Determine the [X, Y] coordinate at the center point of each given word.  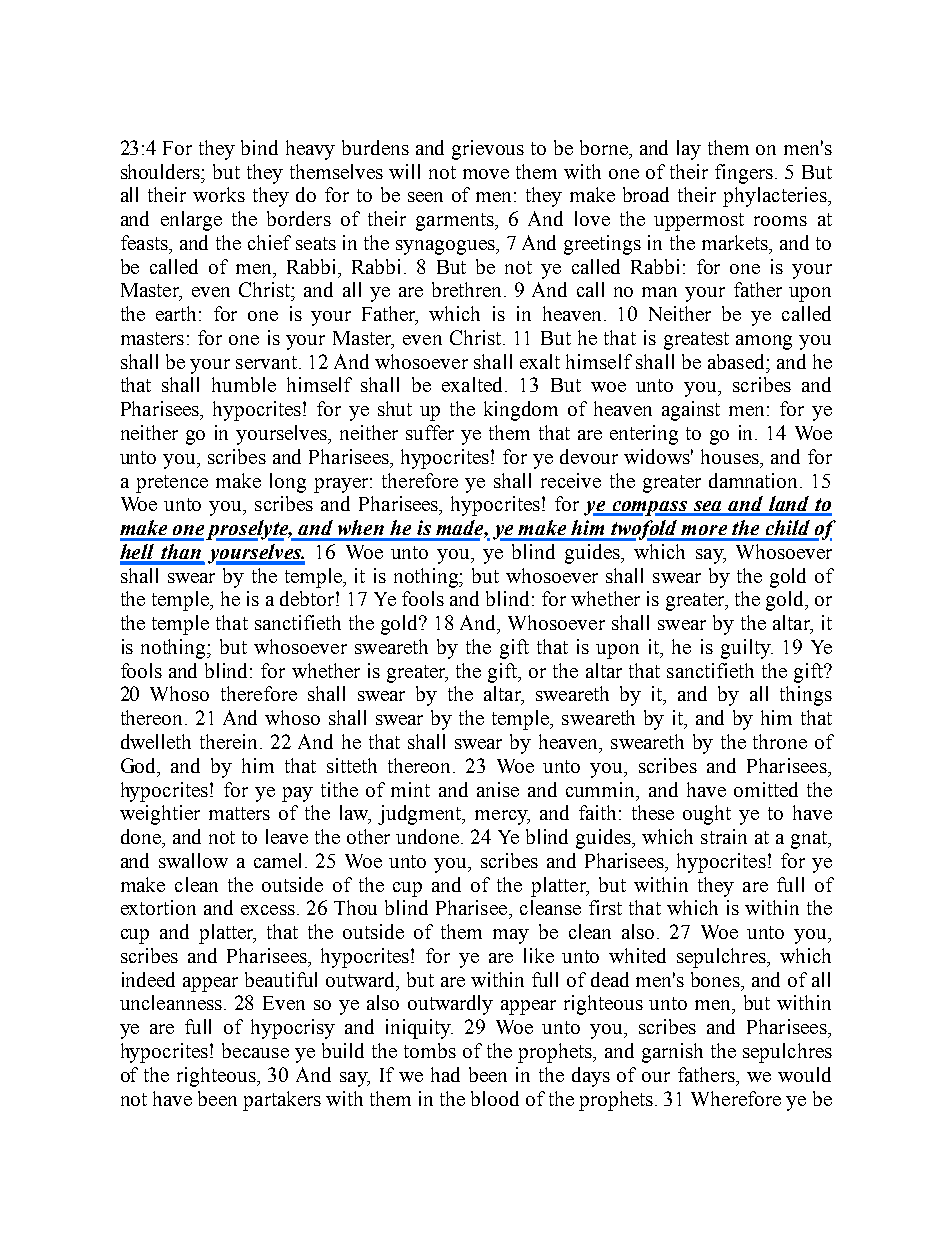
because [255, 1050]
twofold [645, 530]
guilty [747, 649]
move [486, 174]
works [219, 194]
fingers [744, 174]
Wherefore [736, 1098]
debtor [308, 598]
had [445, 1074]
